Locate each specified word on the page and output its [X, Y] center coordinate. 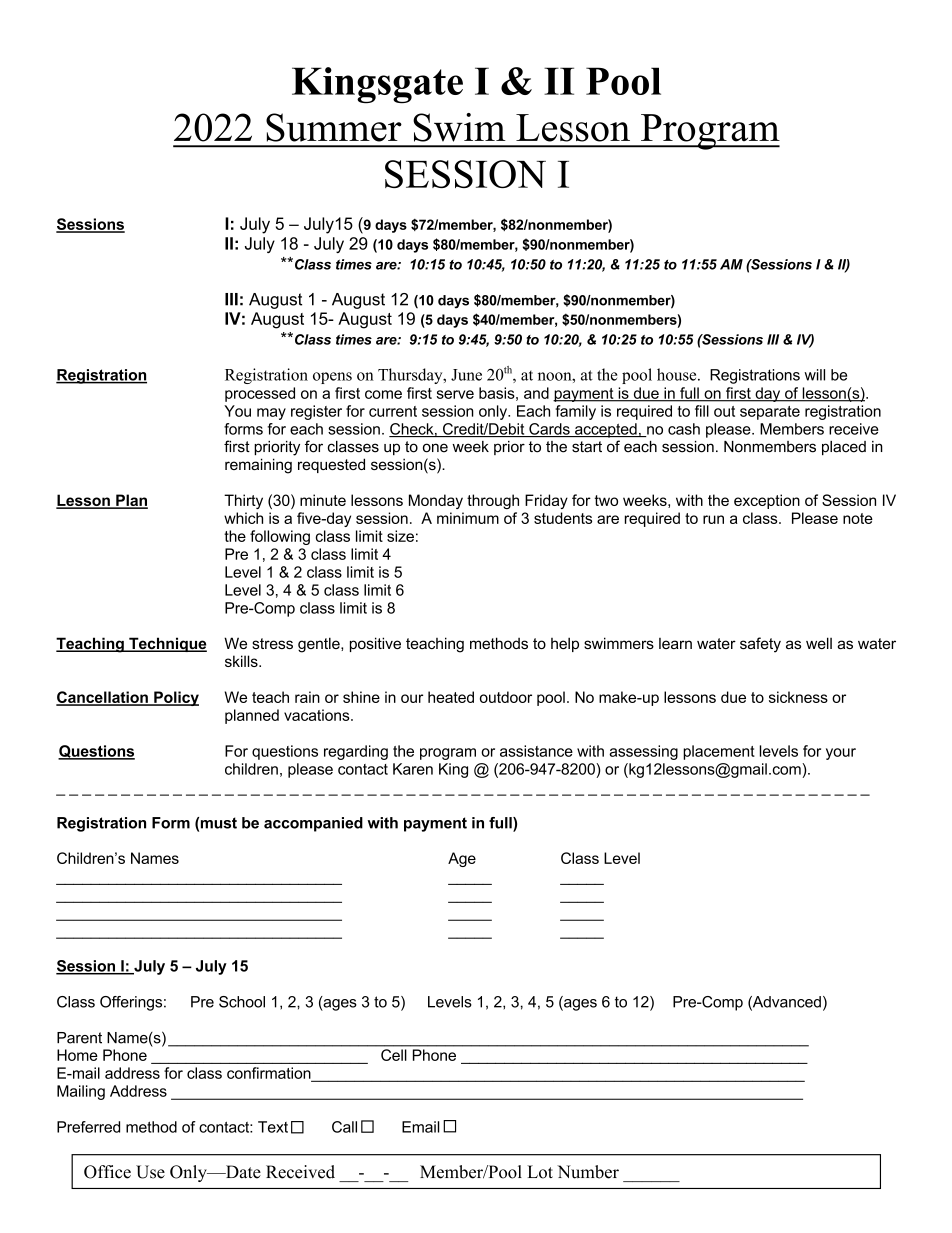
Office [107, 1172]
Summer [334, 127]
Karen [413, 769]
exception [767, 501]
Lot [540, 1172]
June [466, 375]
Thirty [243, 501]
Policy [175, 698]
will [814, 375]
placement [719, 752]
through [493, 501]
